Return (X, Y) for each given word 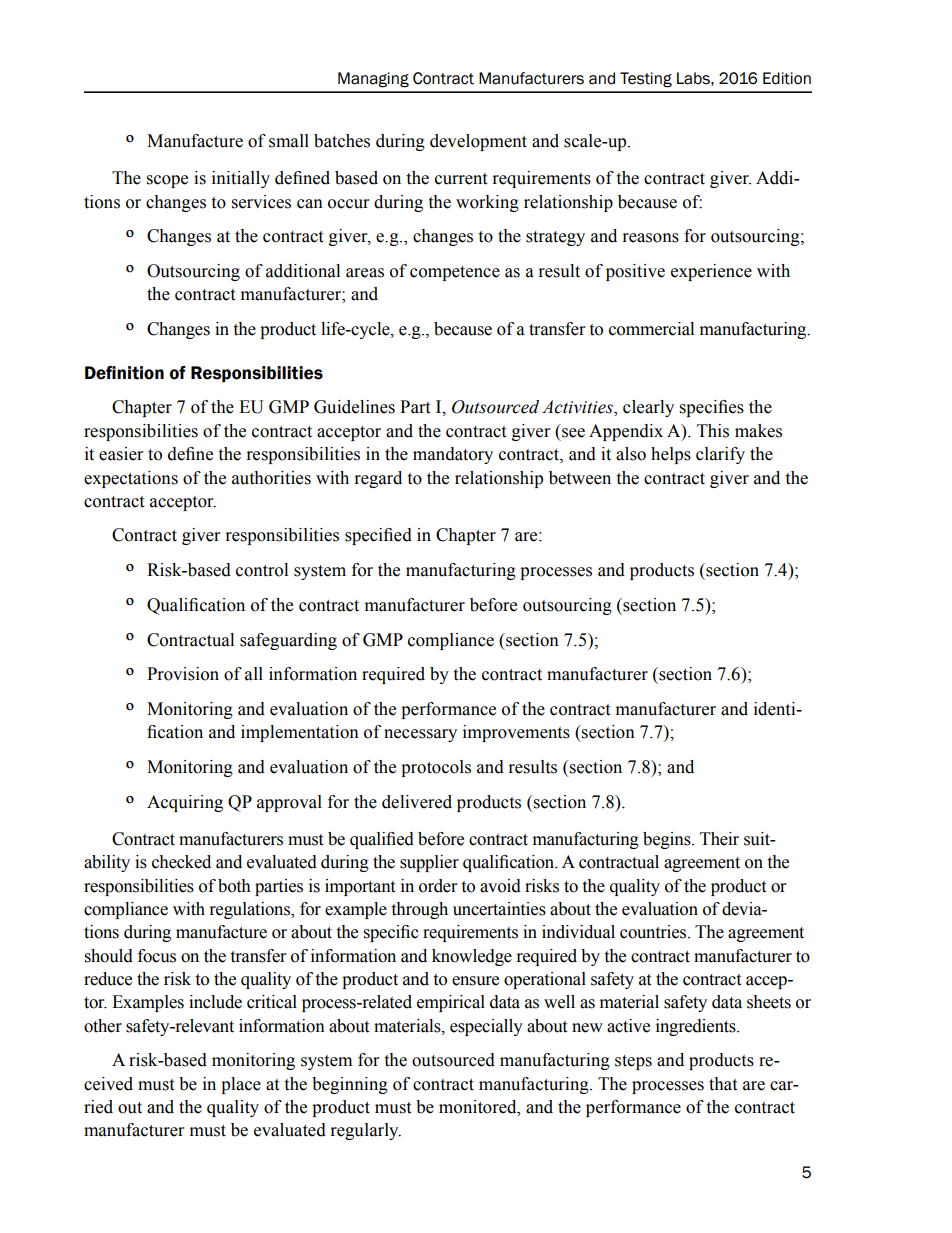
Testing (646, 80)
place (241, 1085)
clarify (720, 455)
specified (378, 536)
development (478, 142)
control (262, 570)
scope (167, 181)
